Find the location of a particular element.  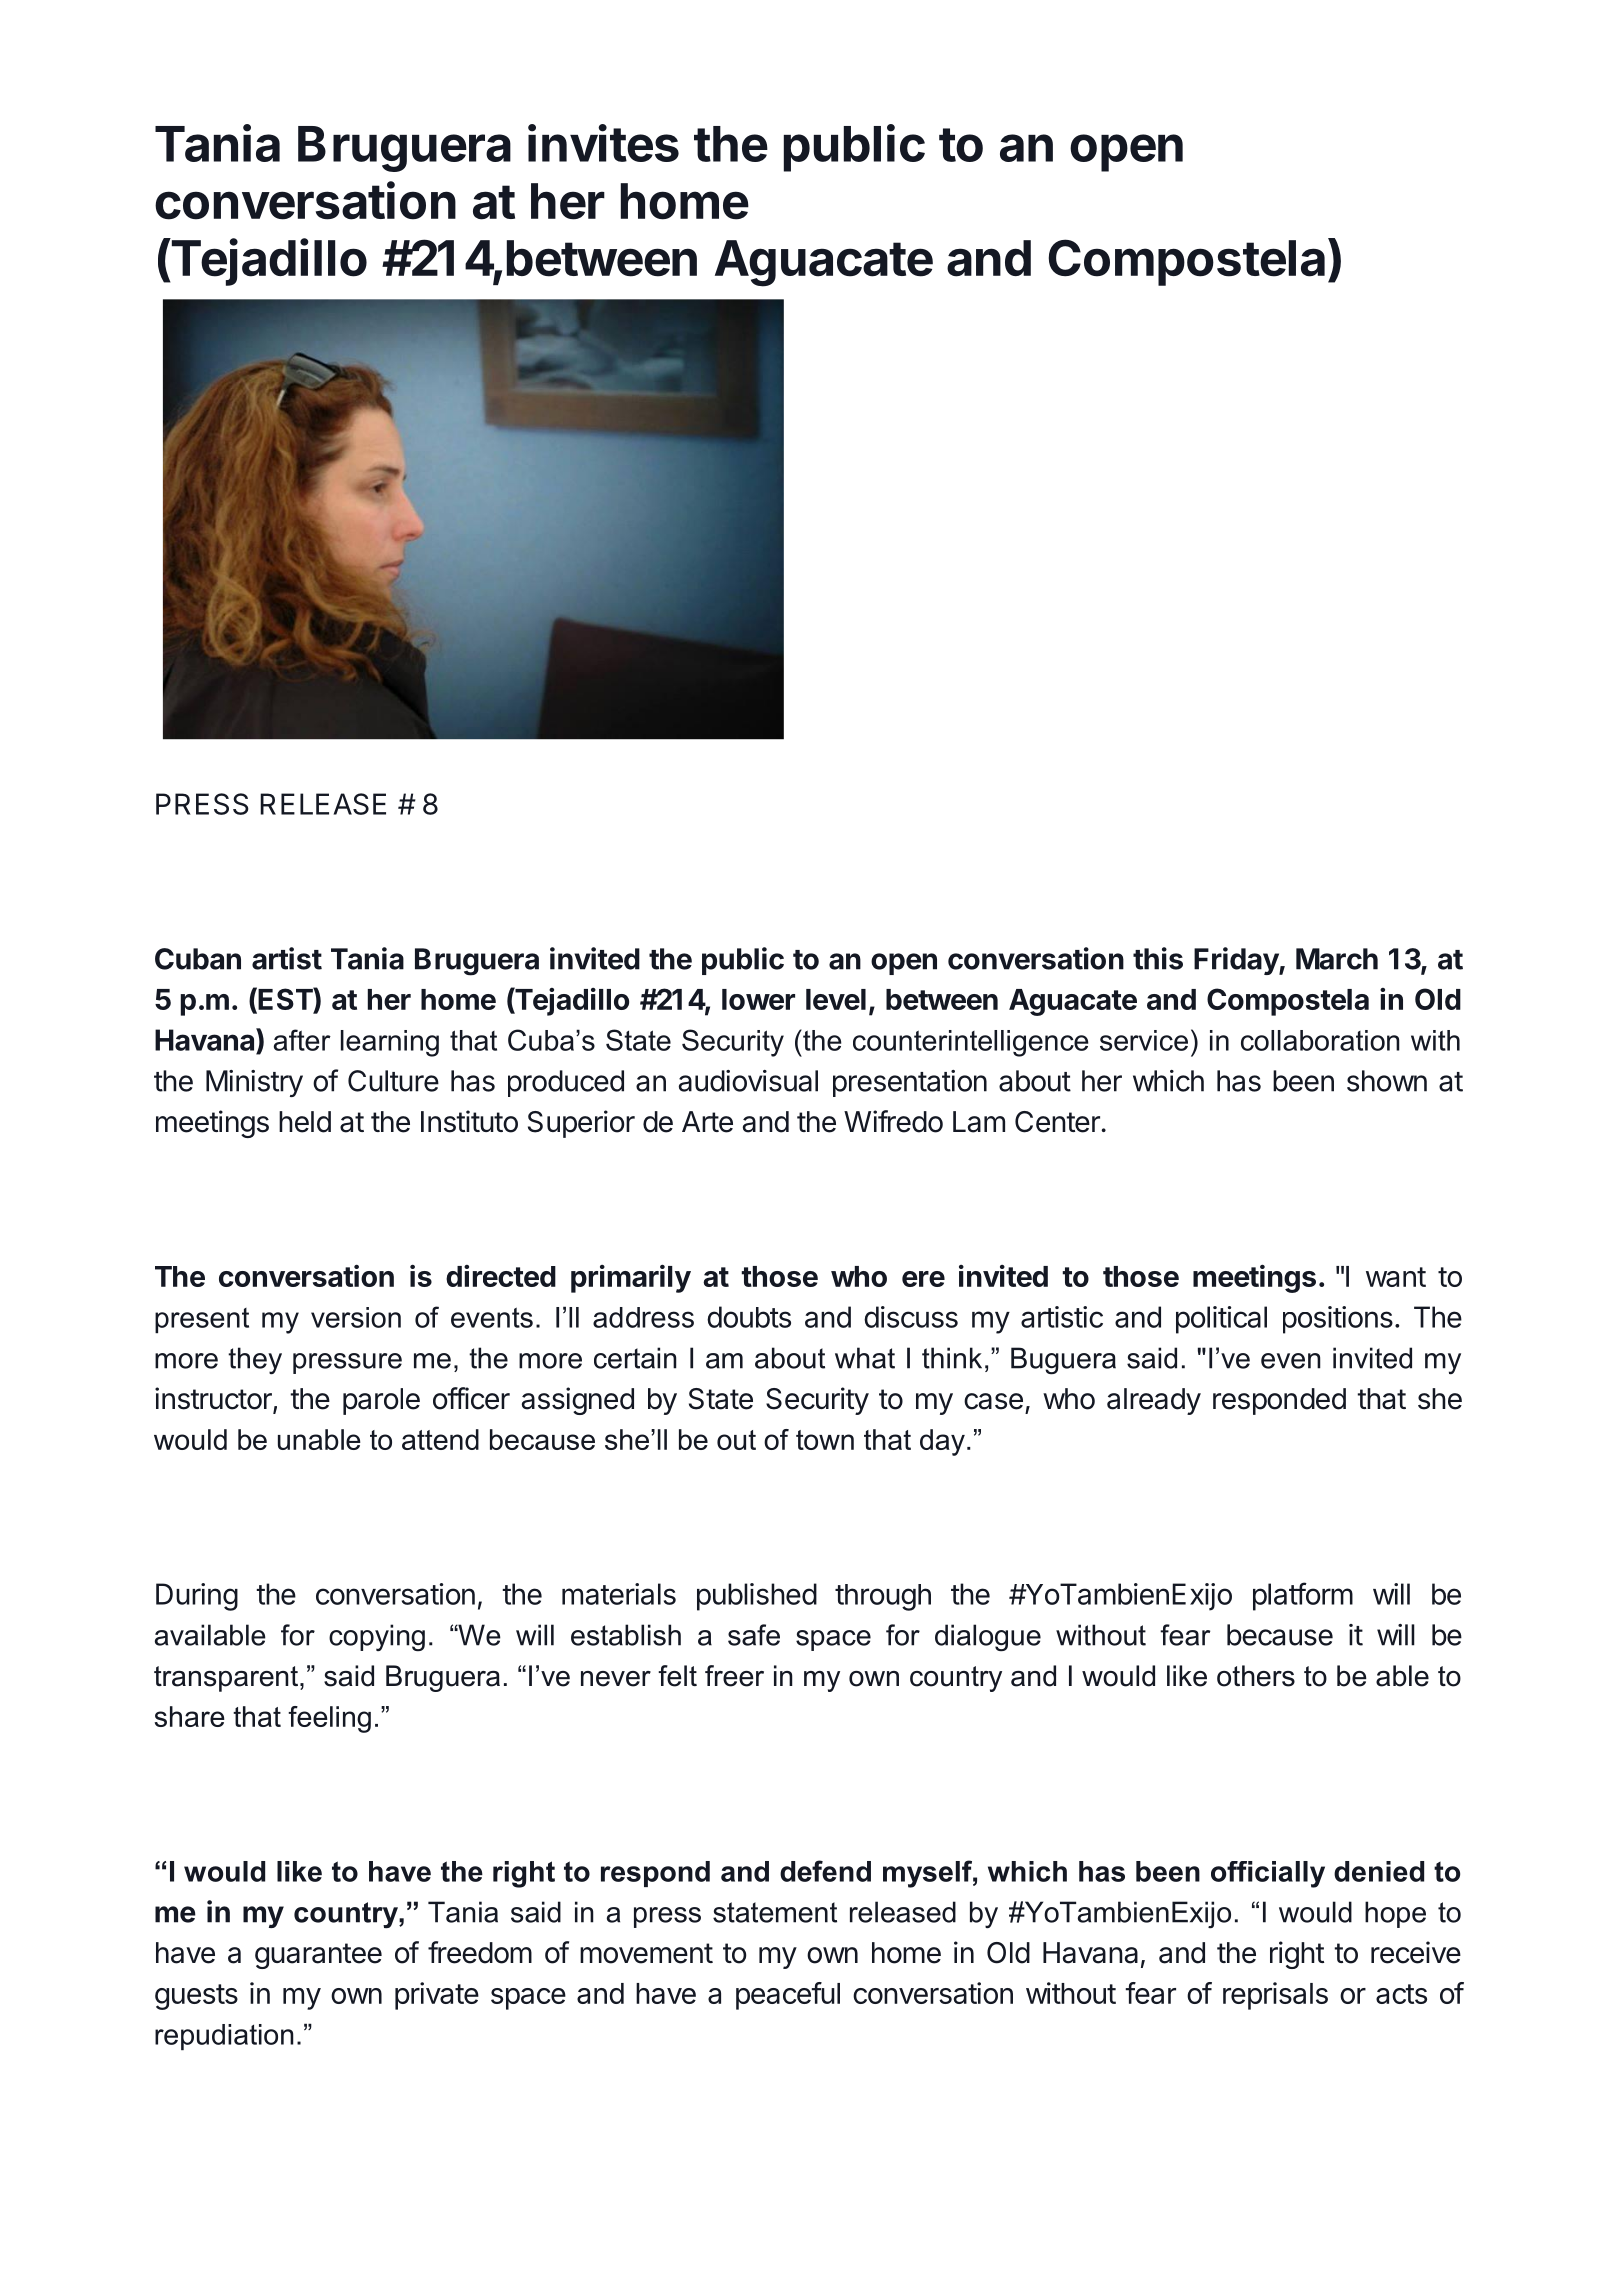

invites is located at coordinates (603, 143).
